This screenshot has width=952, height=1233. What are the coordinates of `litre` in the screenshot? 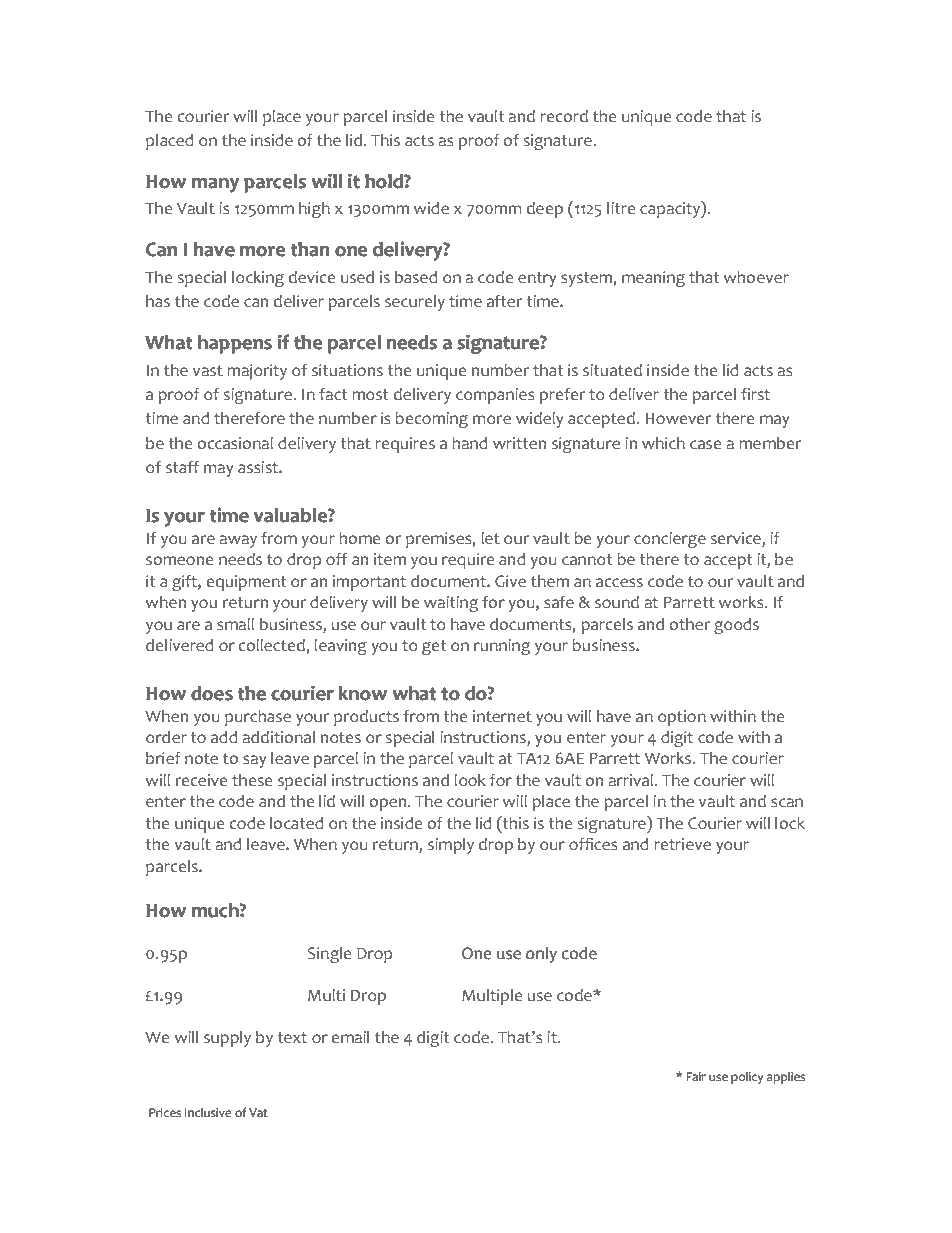 It's located at (621, 208).
